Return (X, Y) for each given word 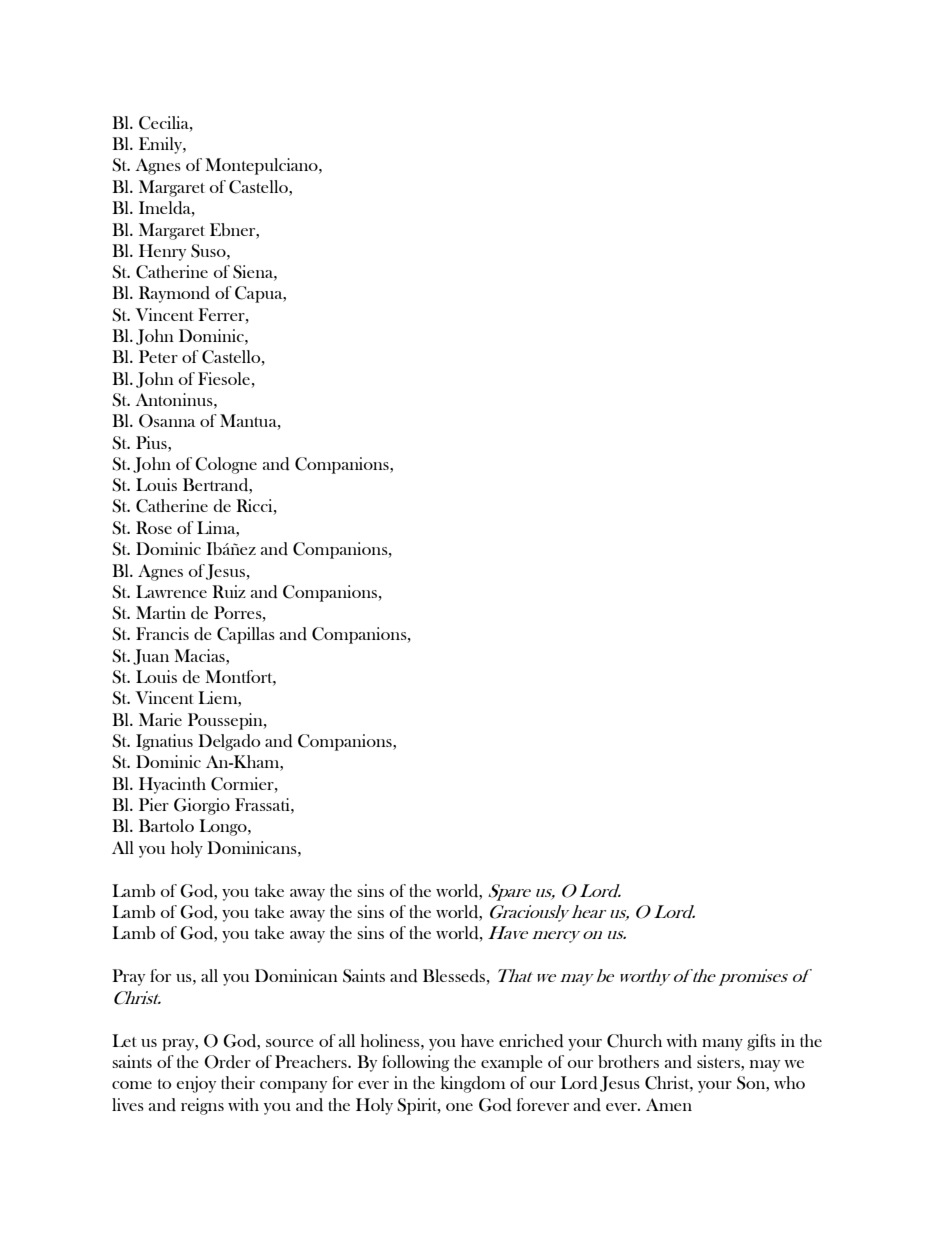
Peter (158, 356)
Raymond (174, 294)
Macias (200, 655)
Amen (669, 1104)
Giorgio (202, 806)
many (722, 1045)
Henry (162, 252)
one (459, 1107)
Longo (224, 827)
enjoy (196, 1084)
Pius (152, 442)
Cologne (226, 465)
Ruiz (229, 591)
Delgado (229, 742)
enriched (531, 1041)
